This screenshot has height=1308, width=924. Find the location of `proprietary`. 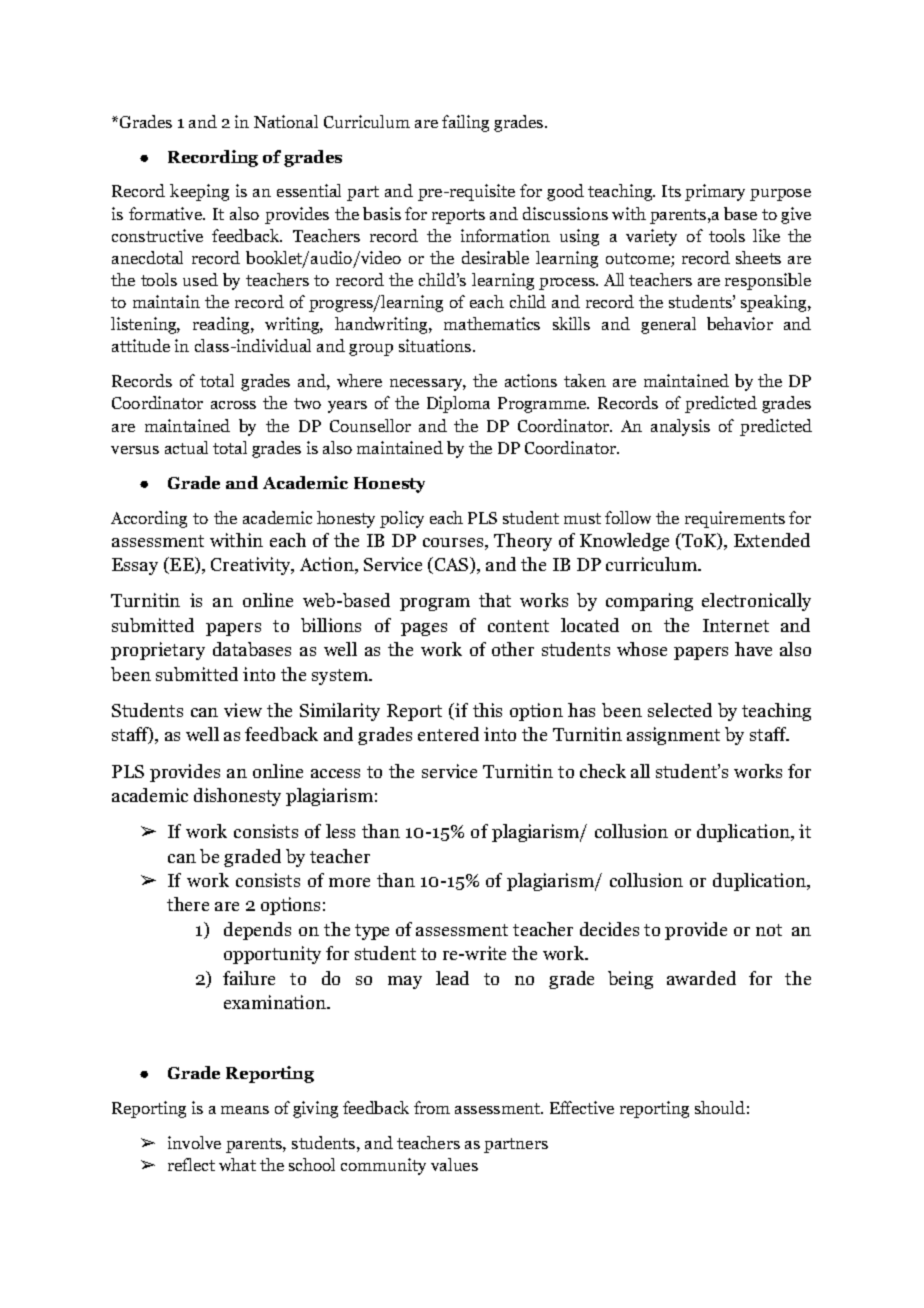

proprietary is located at coordinates (158, 651).
